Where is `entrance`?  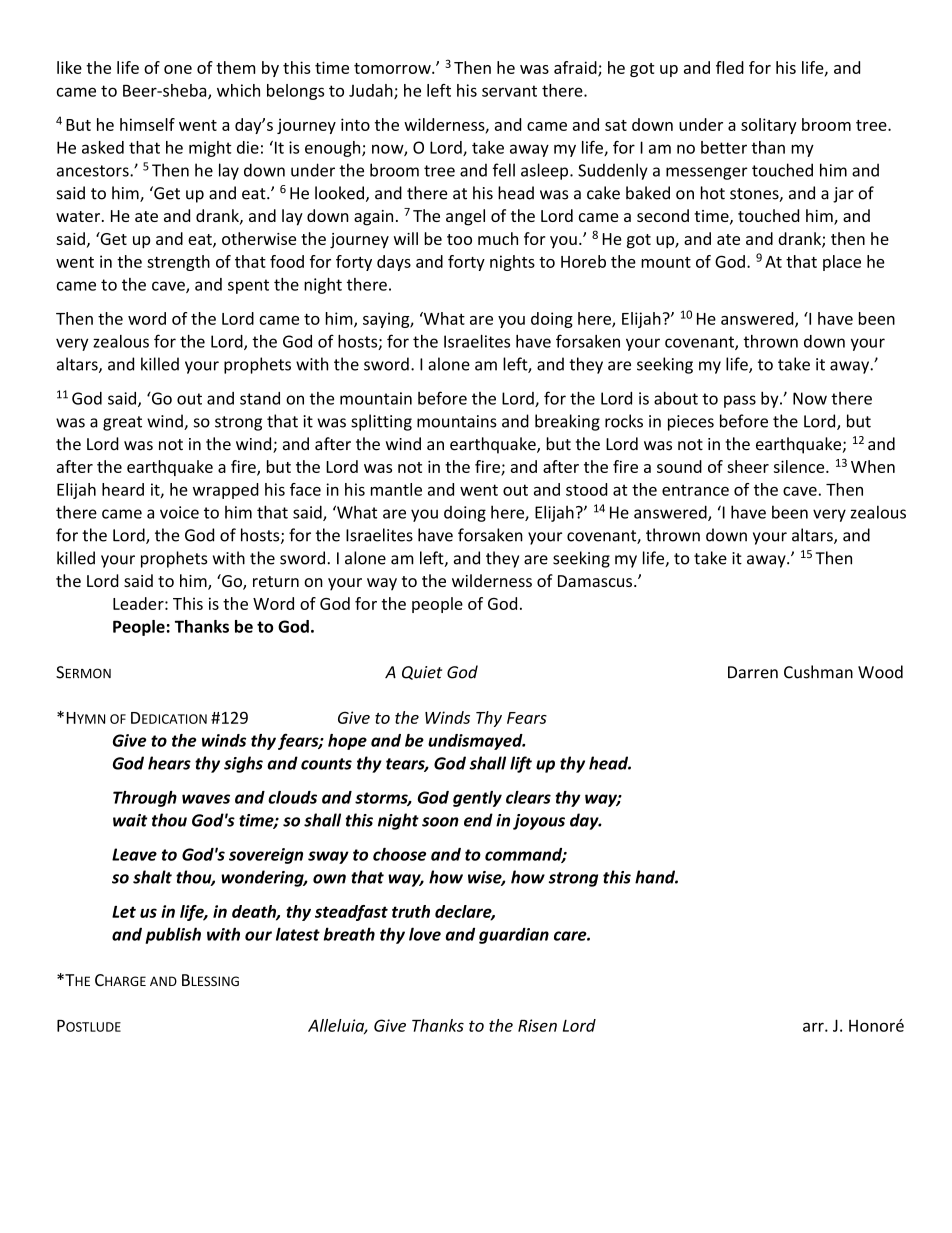 entrance is located at coordinates (695, 490).
